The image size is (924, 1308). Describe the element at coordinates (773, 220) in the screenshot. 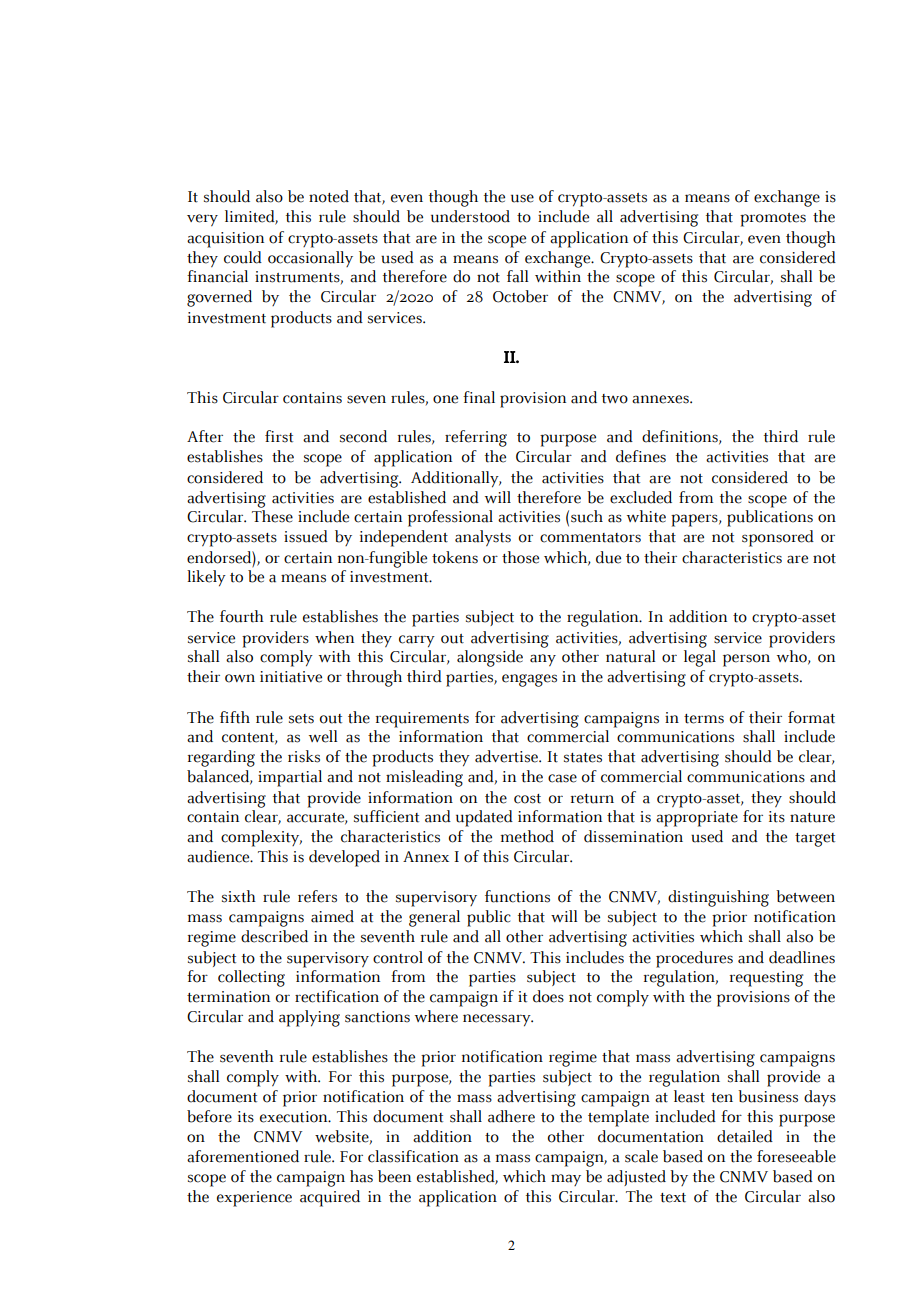

I see `promotes` at that location.
